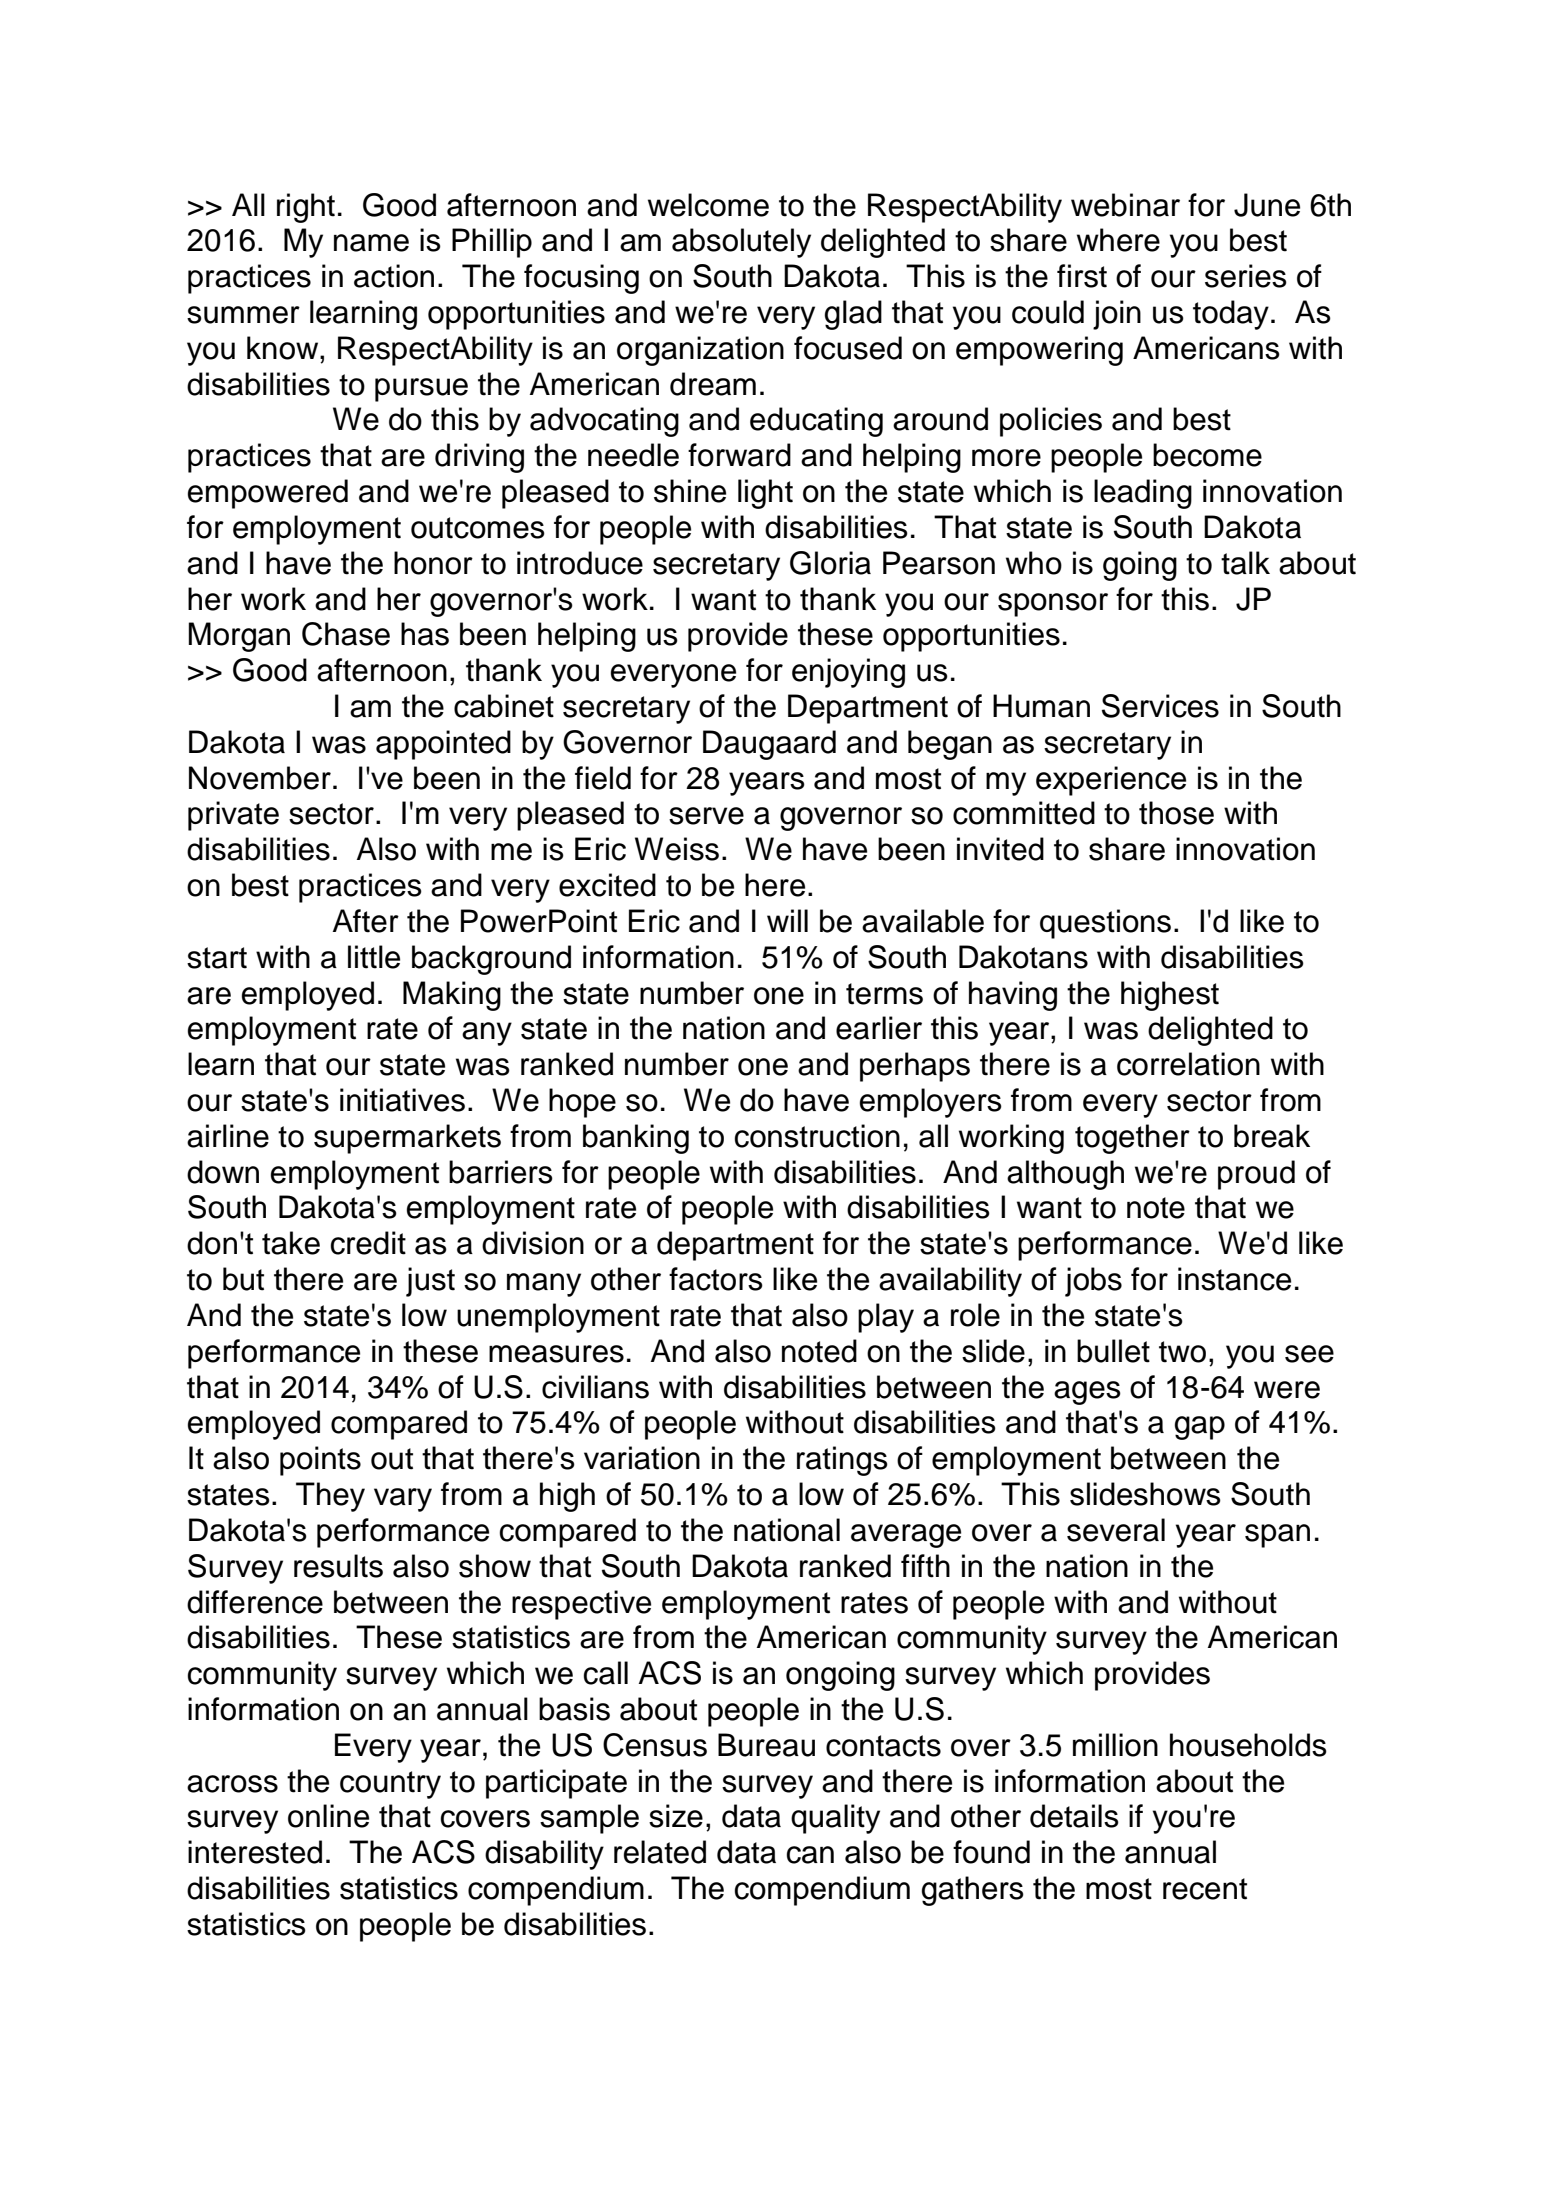 This screenshot has height=2185, width=1545. What do you see at coordinates (1182, 1352) in the screenshot?
I see `two` at bounding box center [1182, 1352].
